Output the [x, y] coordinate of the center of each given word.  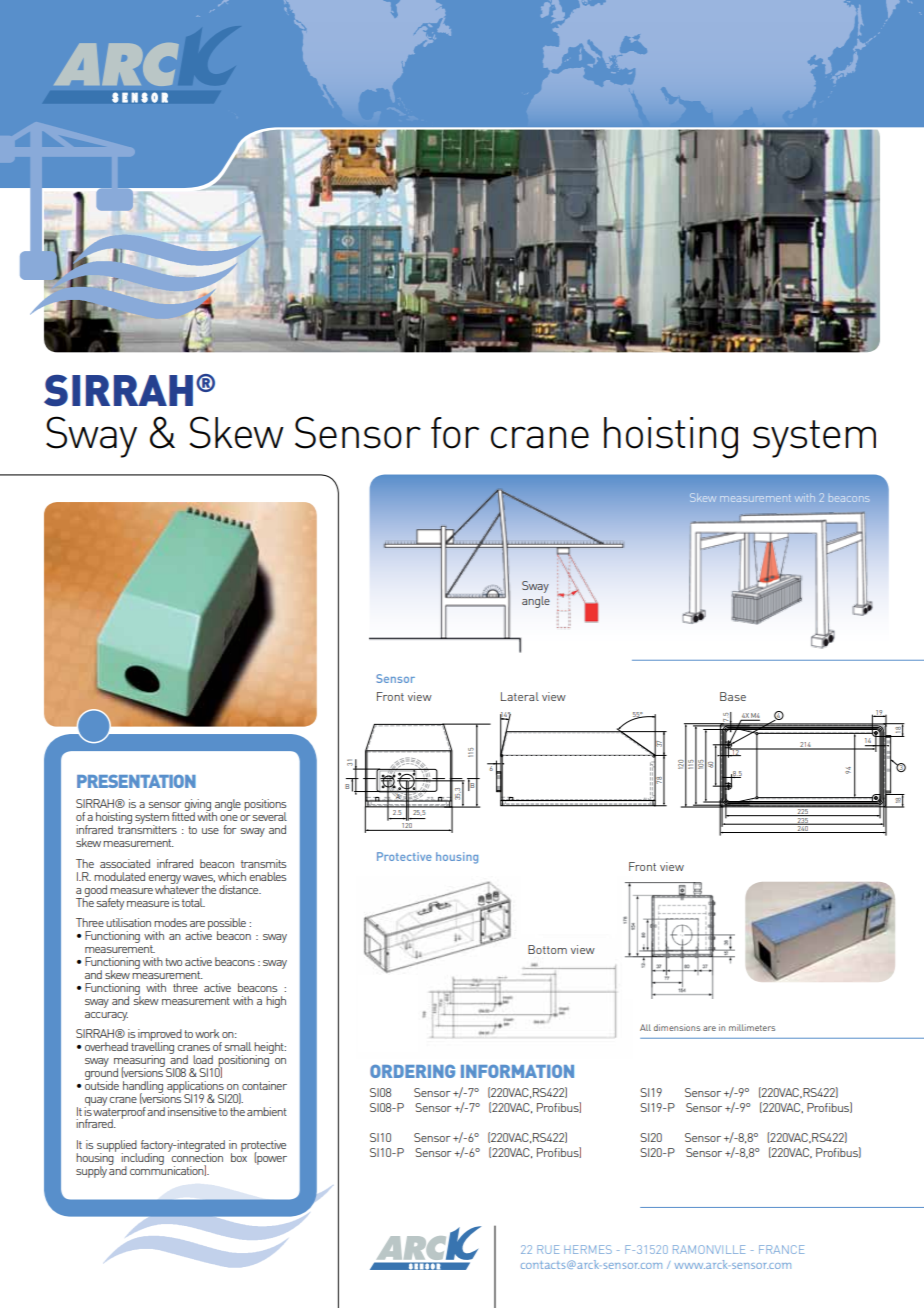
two [173, 962]
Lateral [520, 696]
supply [91, 1172]
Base [733, 696]
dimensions [677, 1027]
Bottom [547, 949]
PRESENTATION [136, 781]
